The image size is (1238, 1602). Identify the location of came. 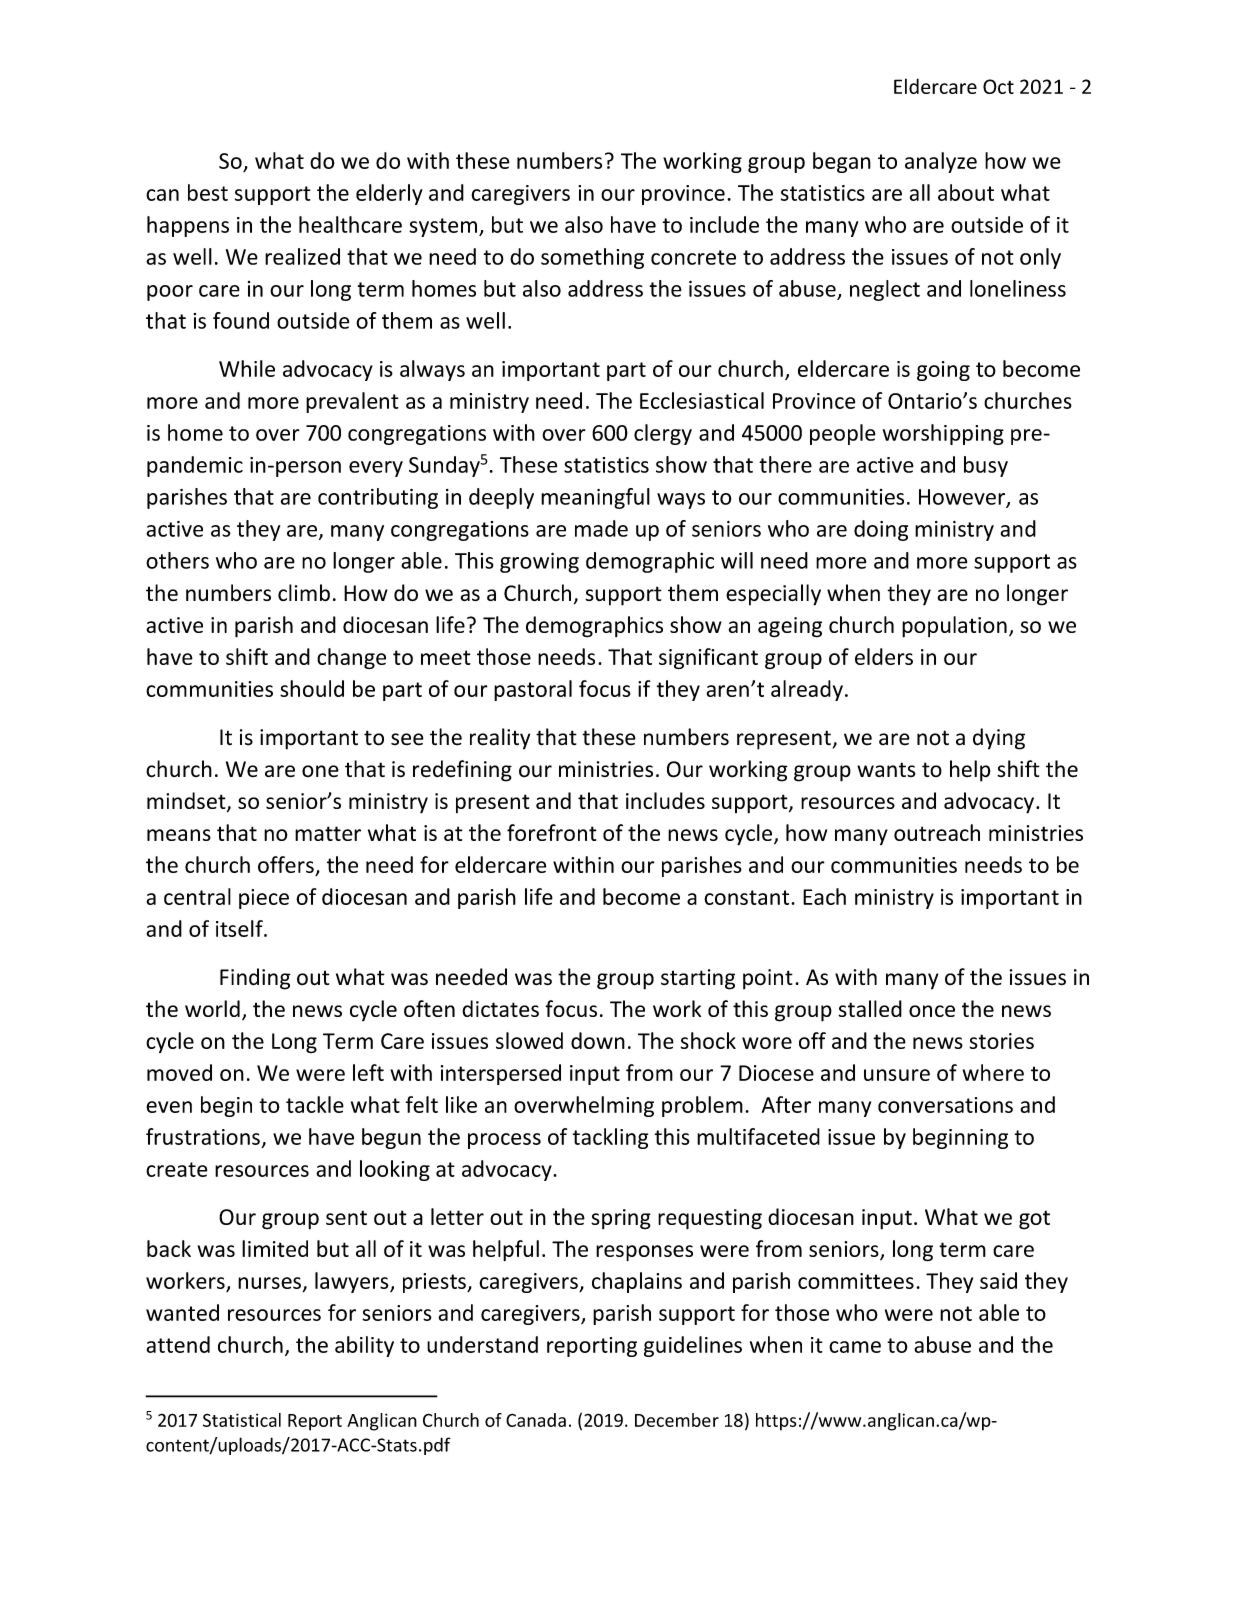
(855, 1347).
